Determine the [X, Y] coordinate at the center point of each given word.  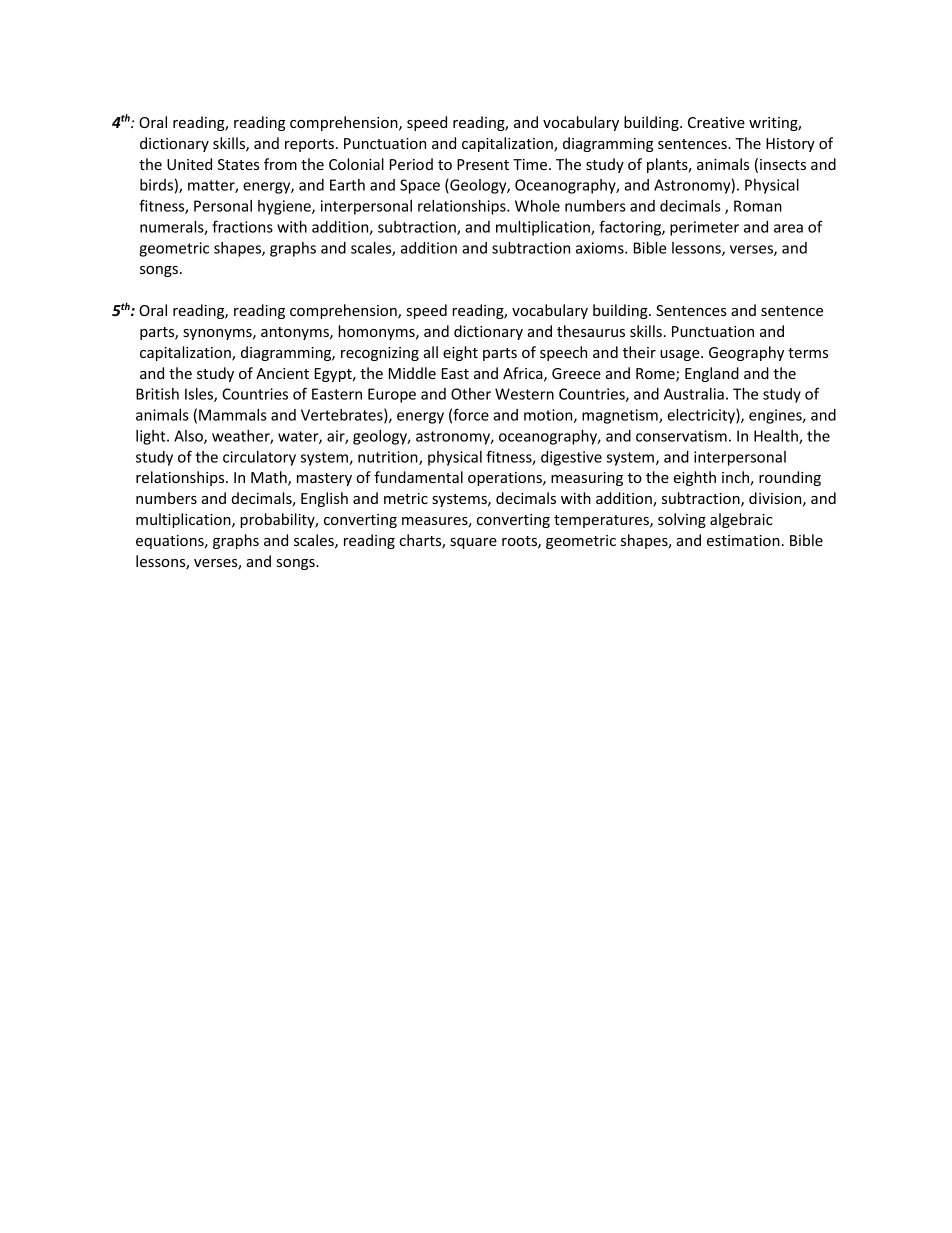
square [473, 543]
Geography [746, 353]
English [324, 499]
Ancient [282, 373]
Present [483, 164]
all [431, 352]
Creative [716, 122]
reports [309, 145]
